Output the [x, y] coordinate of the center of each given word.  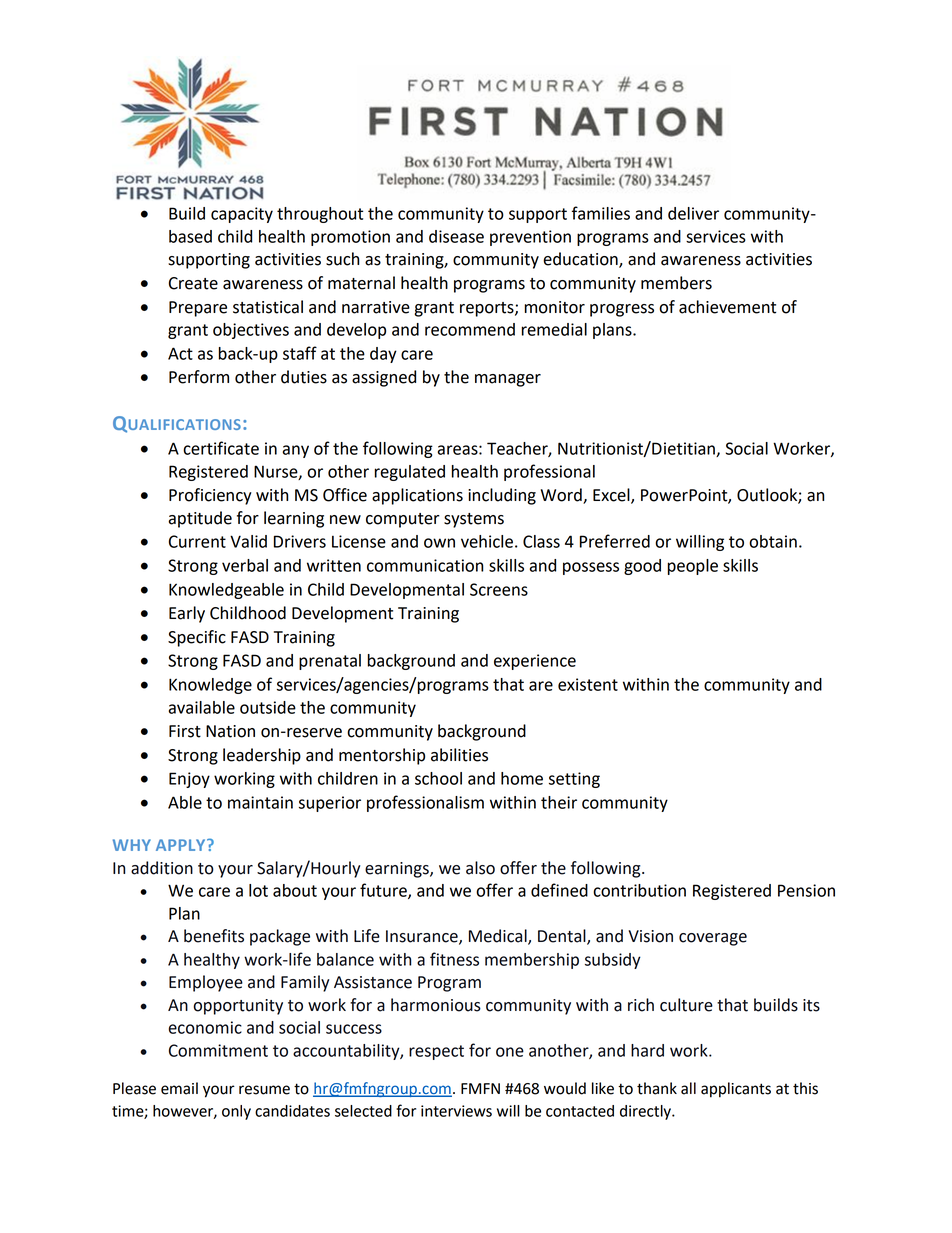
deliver [693, 213]
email [179, 1088]
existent [588, 684]
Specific [197, 638]
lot [258, 890]
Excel [612, 496]
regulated [410, 473]
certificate [221, 448]
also [480, 868]
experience [535, 662]
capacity [242, 215]
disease [456, 236]
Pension [806, 890]
